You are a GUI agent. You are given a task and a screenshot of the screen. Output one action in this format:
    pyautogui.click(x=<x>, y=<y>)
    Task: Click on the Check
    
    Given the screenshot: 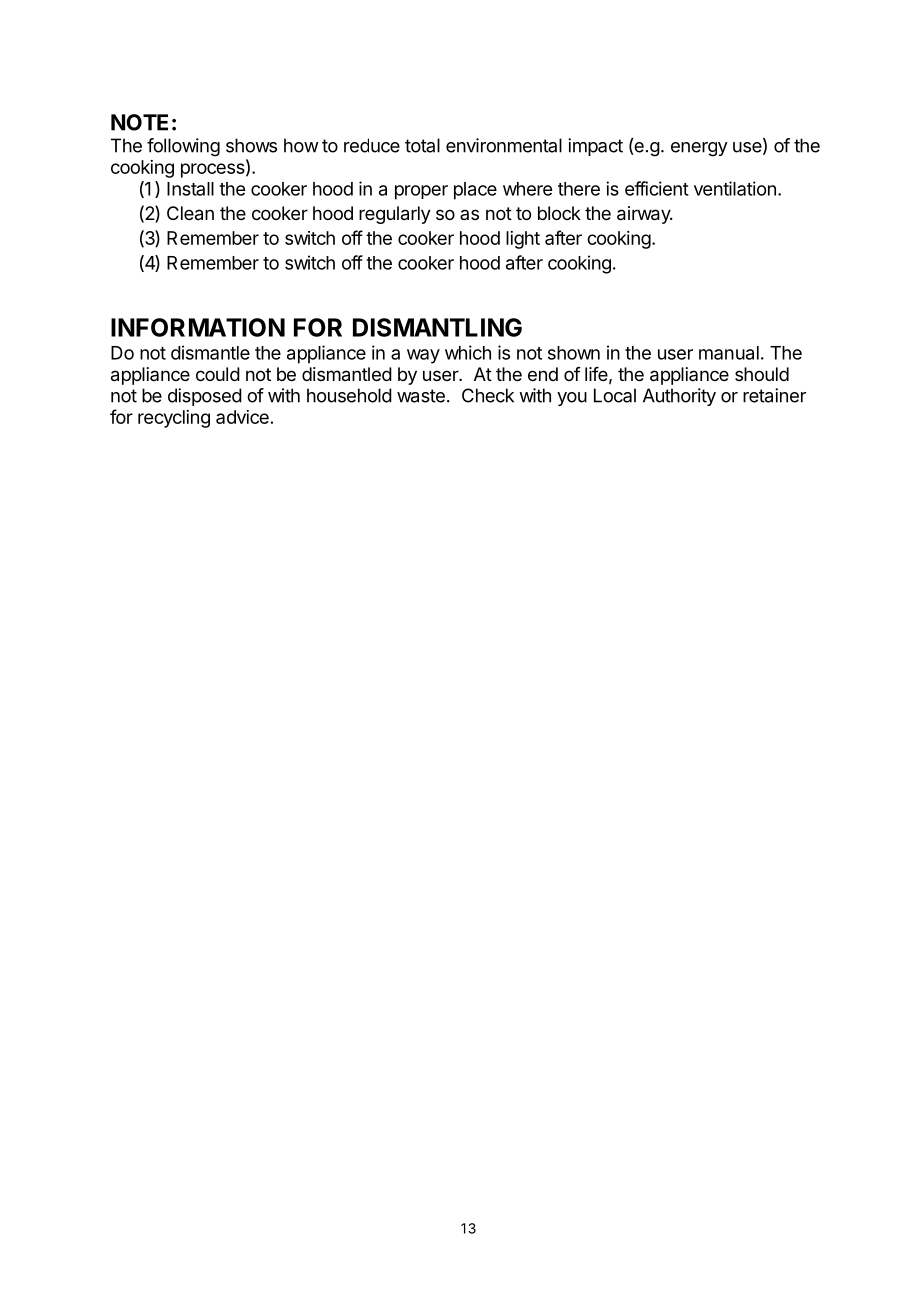 What is the action you would take?
    pyautogui.click(x=488, y=395)
